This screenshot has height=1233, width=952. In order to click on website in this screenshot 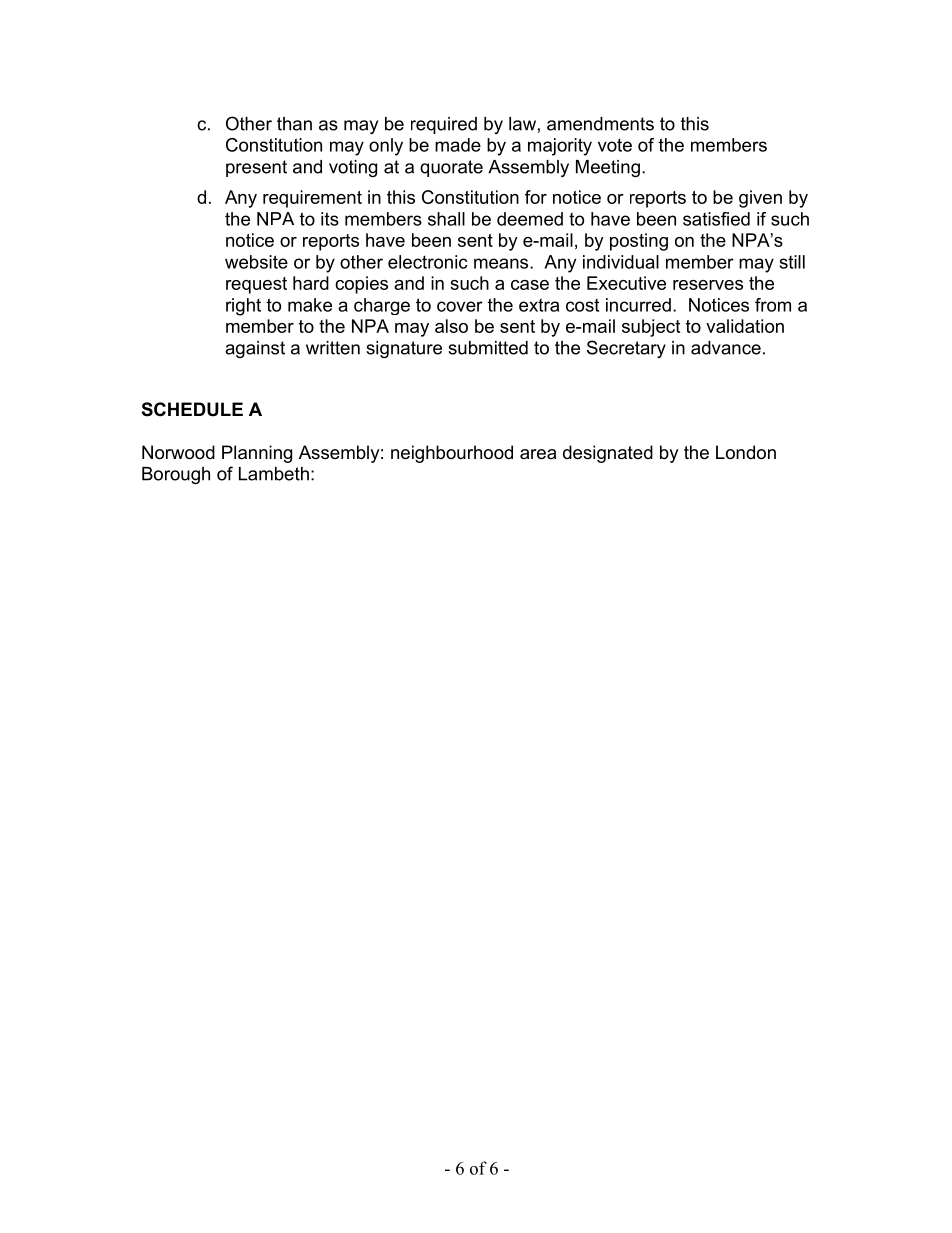, I will do `click(256, 262)`.
